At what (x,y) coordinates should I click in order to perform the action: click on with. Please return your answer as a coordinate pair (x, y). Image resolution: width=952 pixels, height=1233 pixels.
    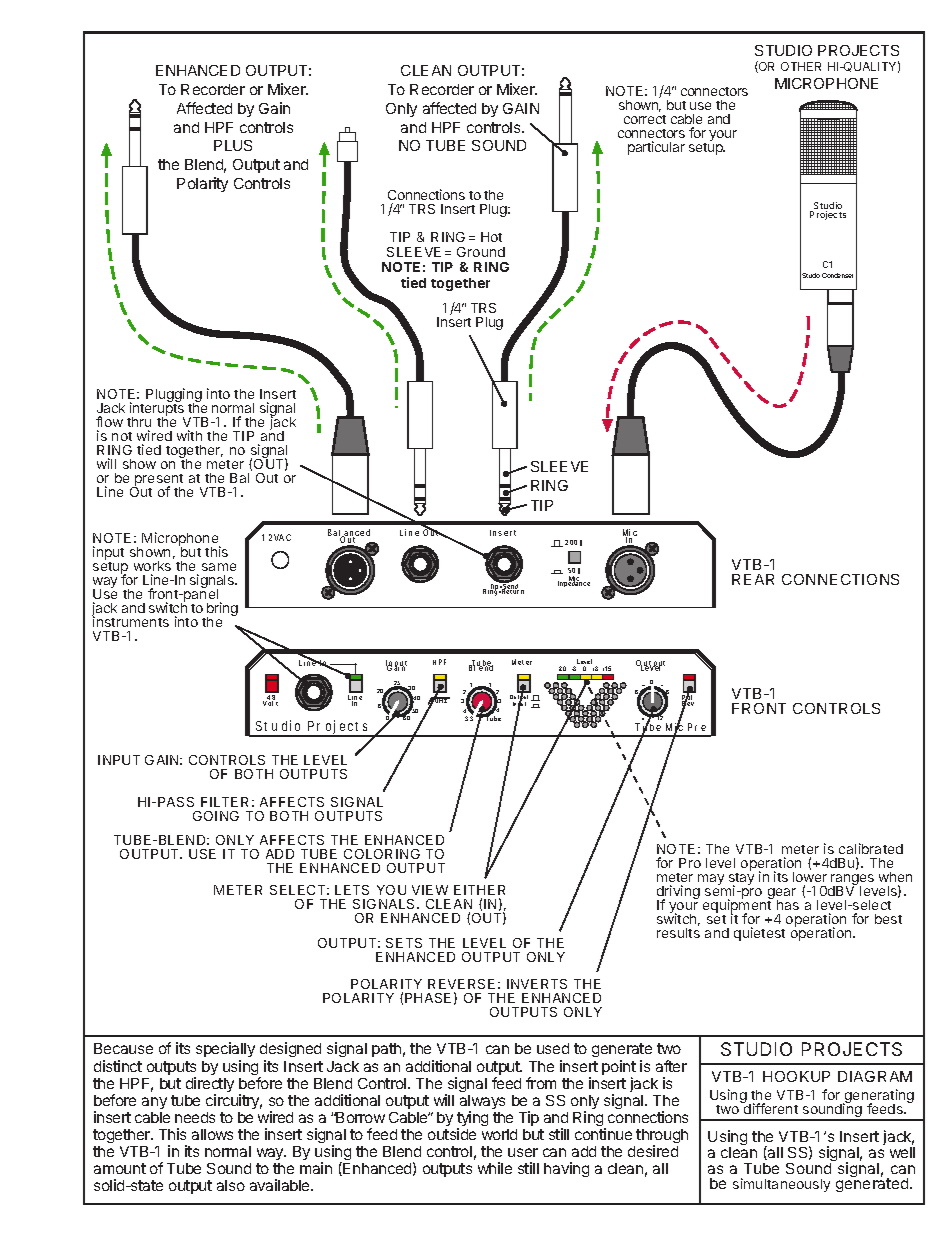
    Looking at the image, I should click on (189, 435).
